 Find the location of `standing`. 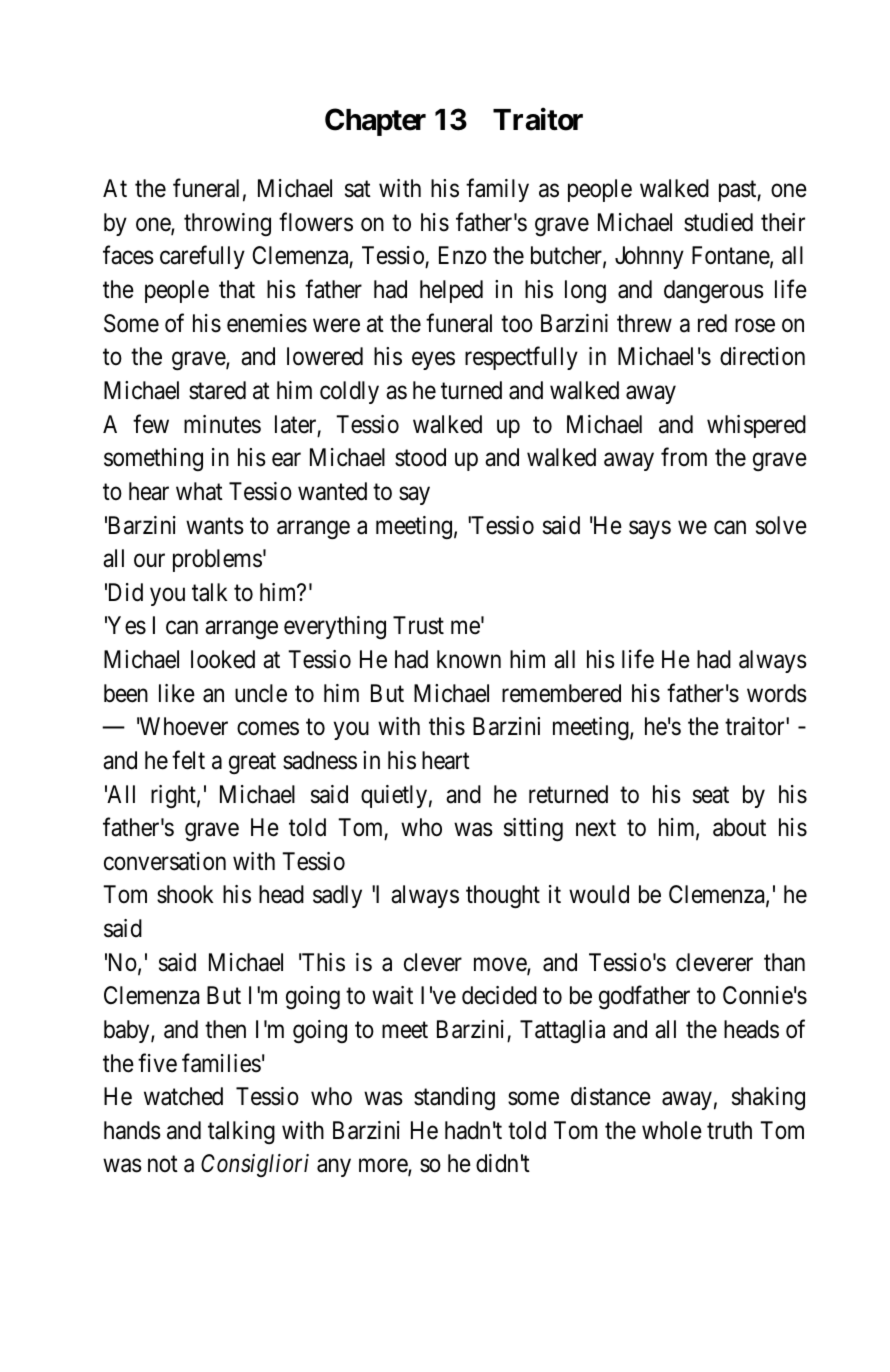

standing is located at coordinates (454, 1099).
